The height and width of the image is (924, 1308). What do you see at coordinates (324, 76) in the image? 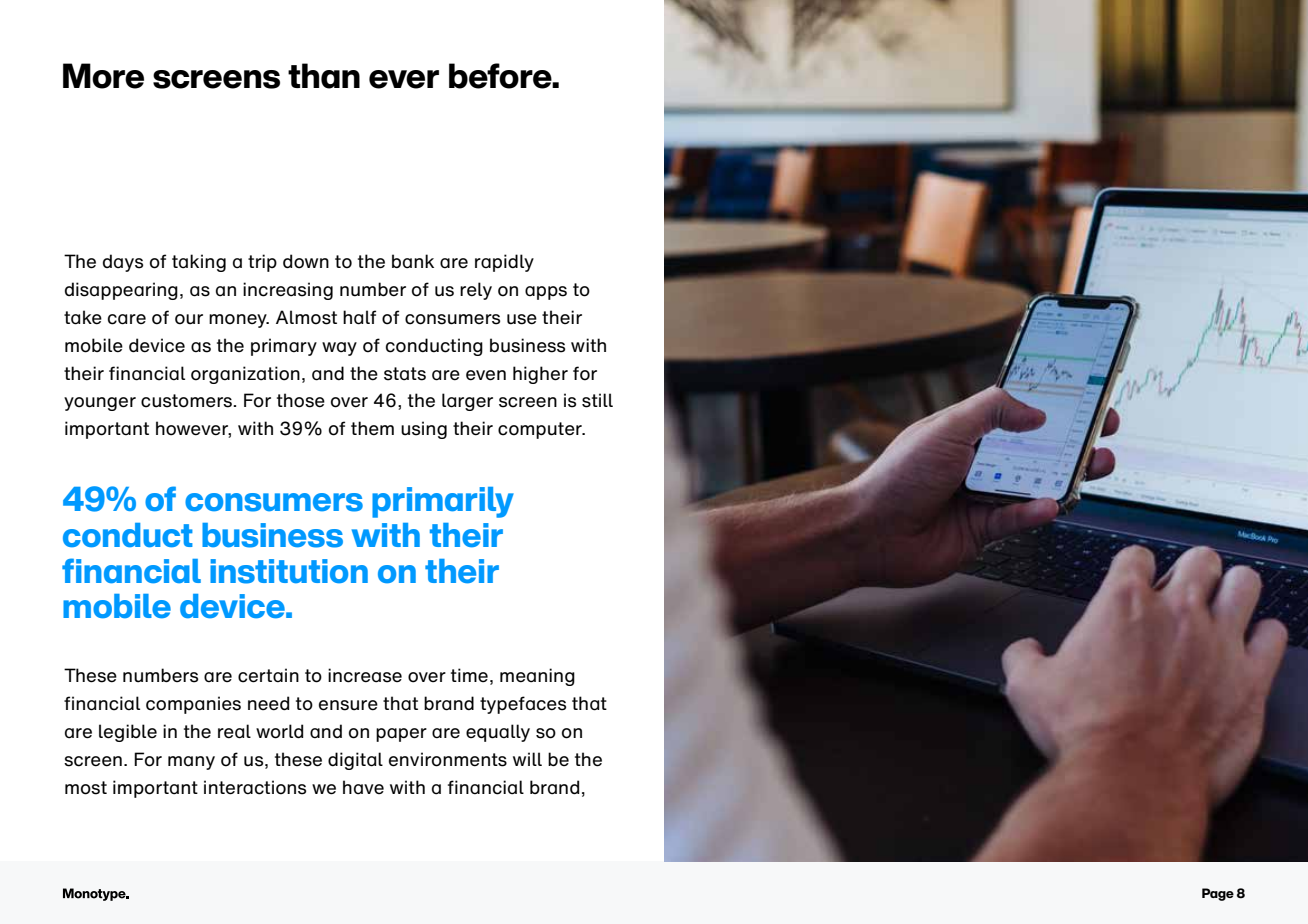
I see `than` at bounding box center [324, 76].
